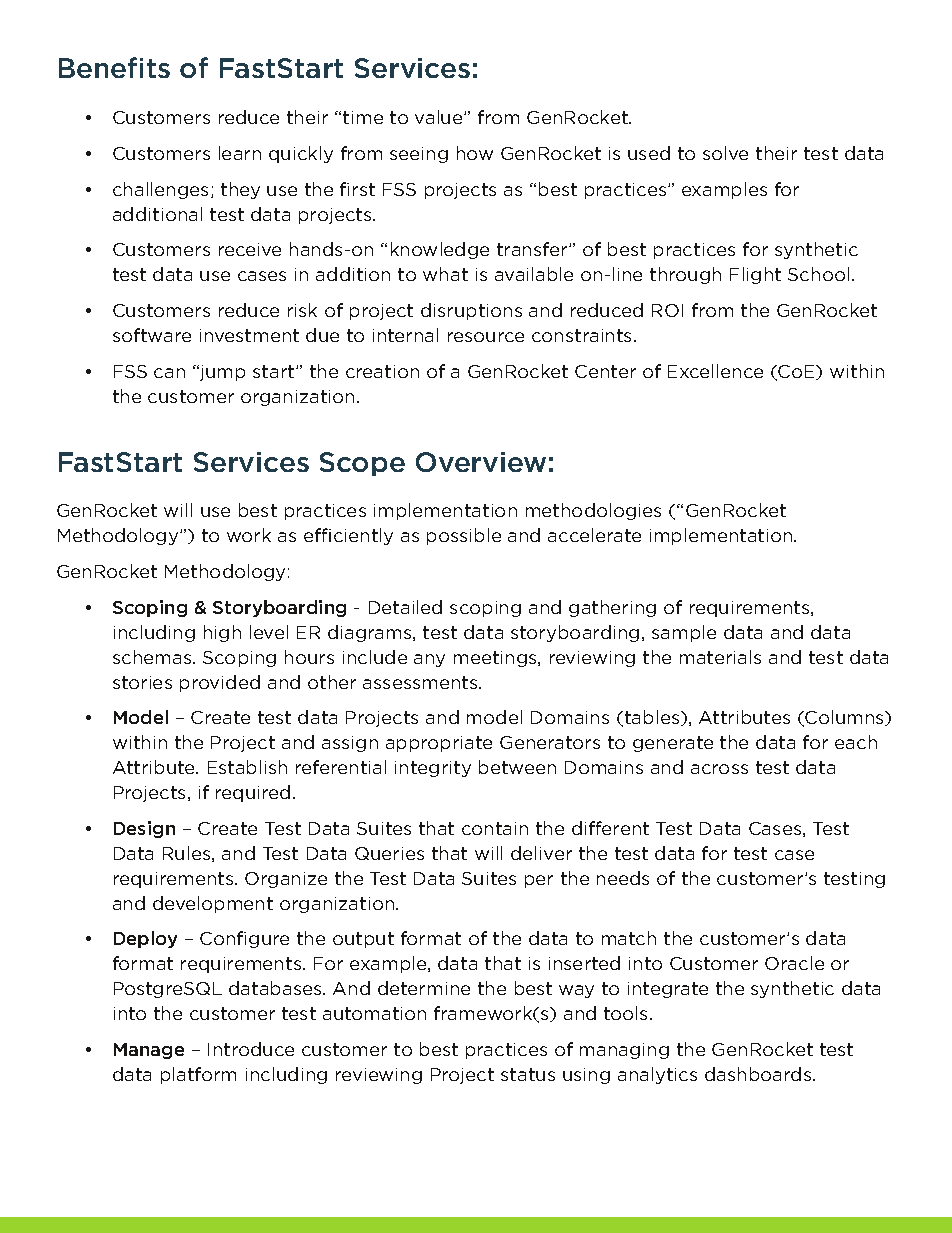 The height and width of the screenshot is (1233, 952). Describe the element at coordinates (253, 793) in the screenshot. I see `required` at that location.
